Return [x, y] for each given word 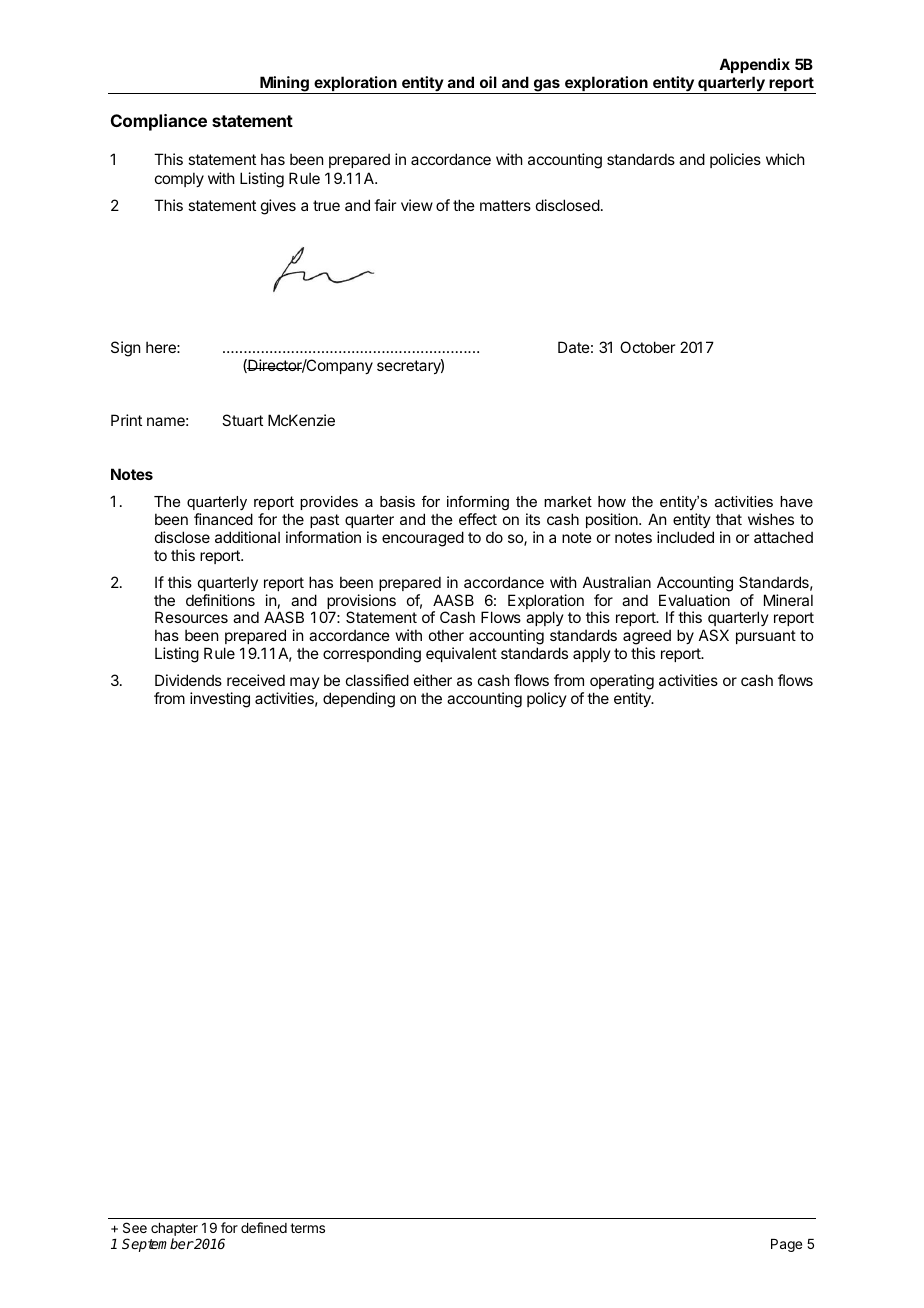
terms [307, 1228]
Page [786, 1245]
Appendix [754, 65]
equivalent [461, 654]
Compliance [159, 122]
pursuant [766, 637]
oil [488, 82]
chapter [174, 1229]
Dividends [188, 680]
